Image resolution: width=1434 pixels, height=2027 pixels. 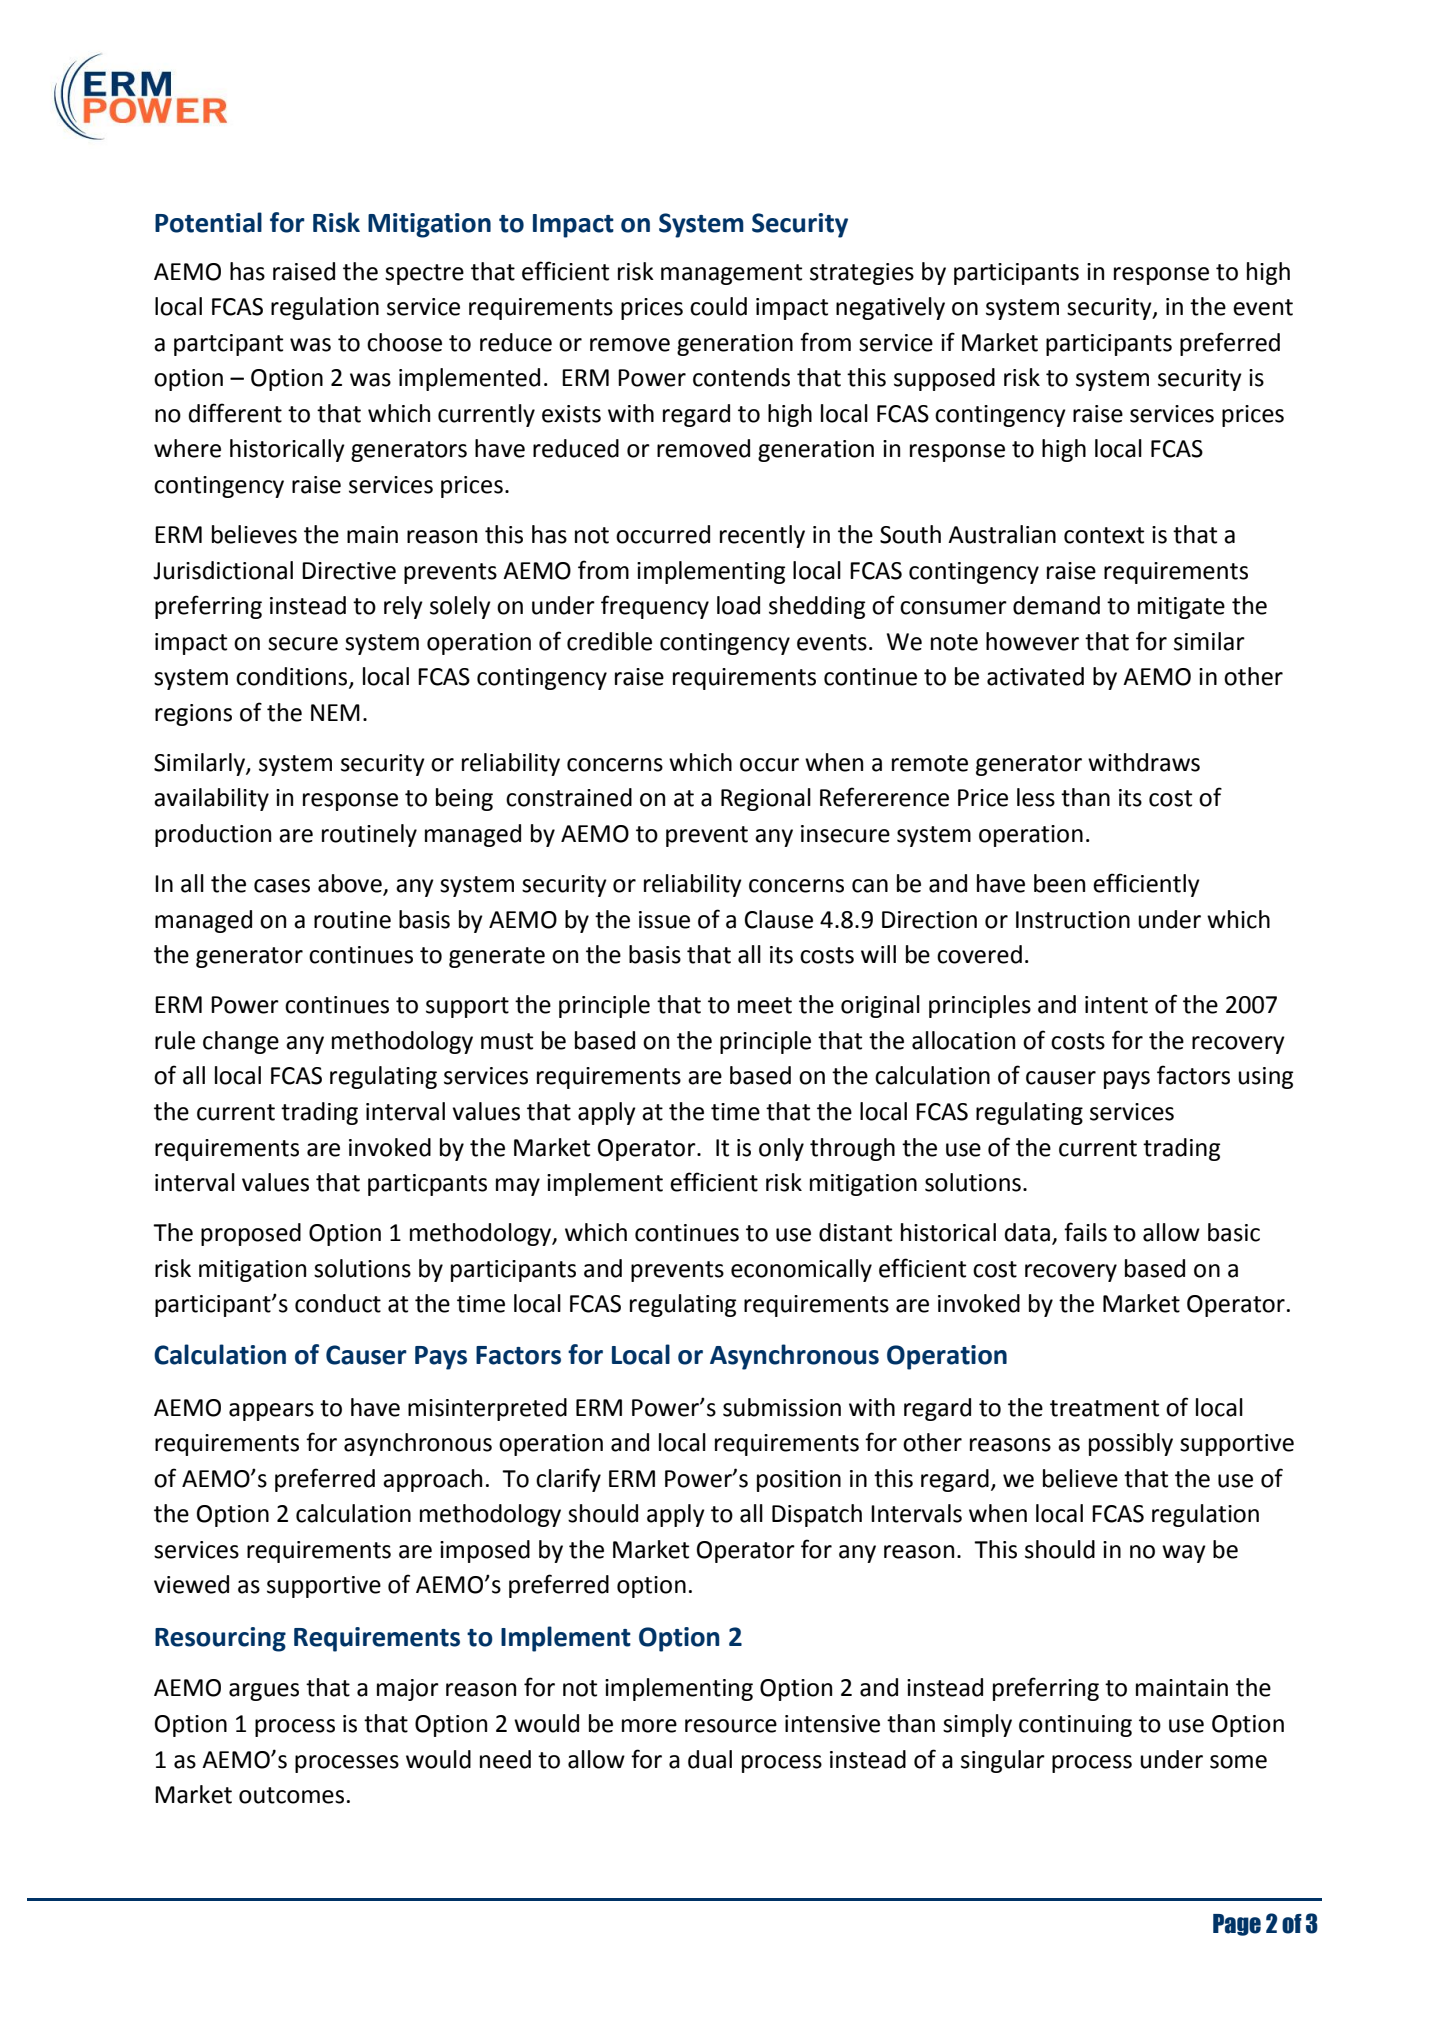 I want to click on dual, so click(x=710, y=1759).
